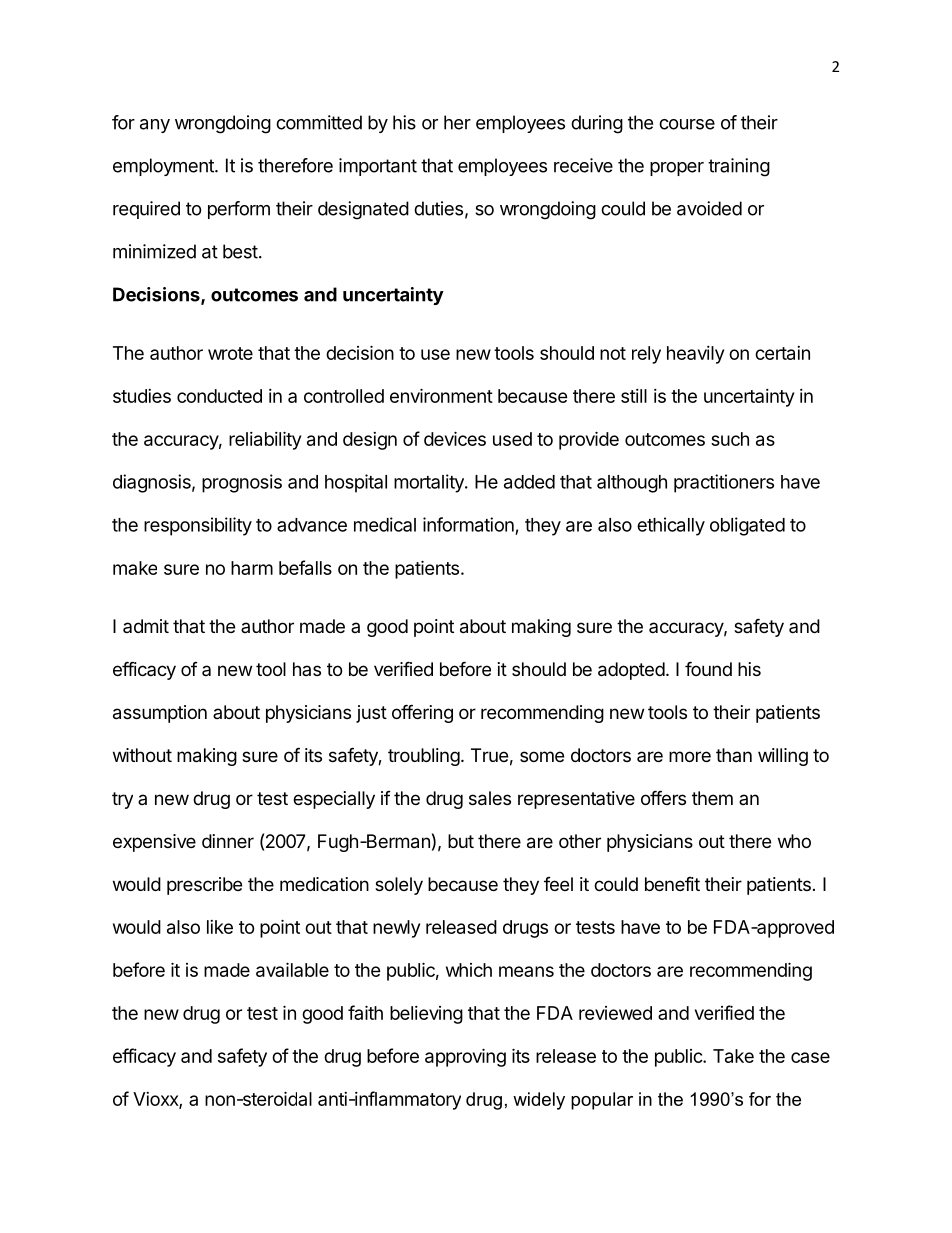 Image resolution: width=952 pixels, height=1233 pixels. What do you see at coordinates (230, 353) in the screenshot?
I see `wrote` at bounding box center [230, 353].
